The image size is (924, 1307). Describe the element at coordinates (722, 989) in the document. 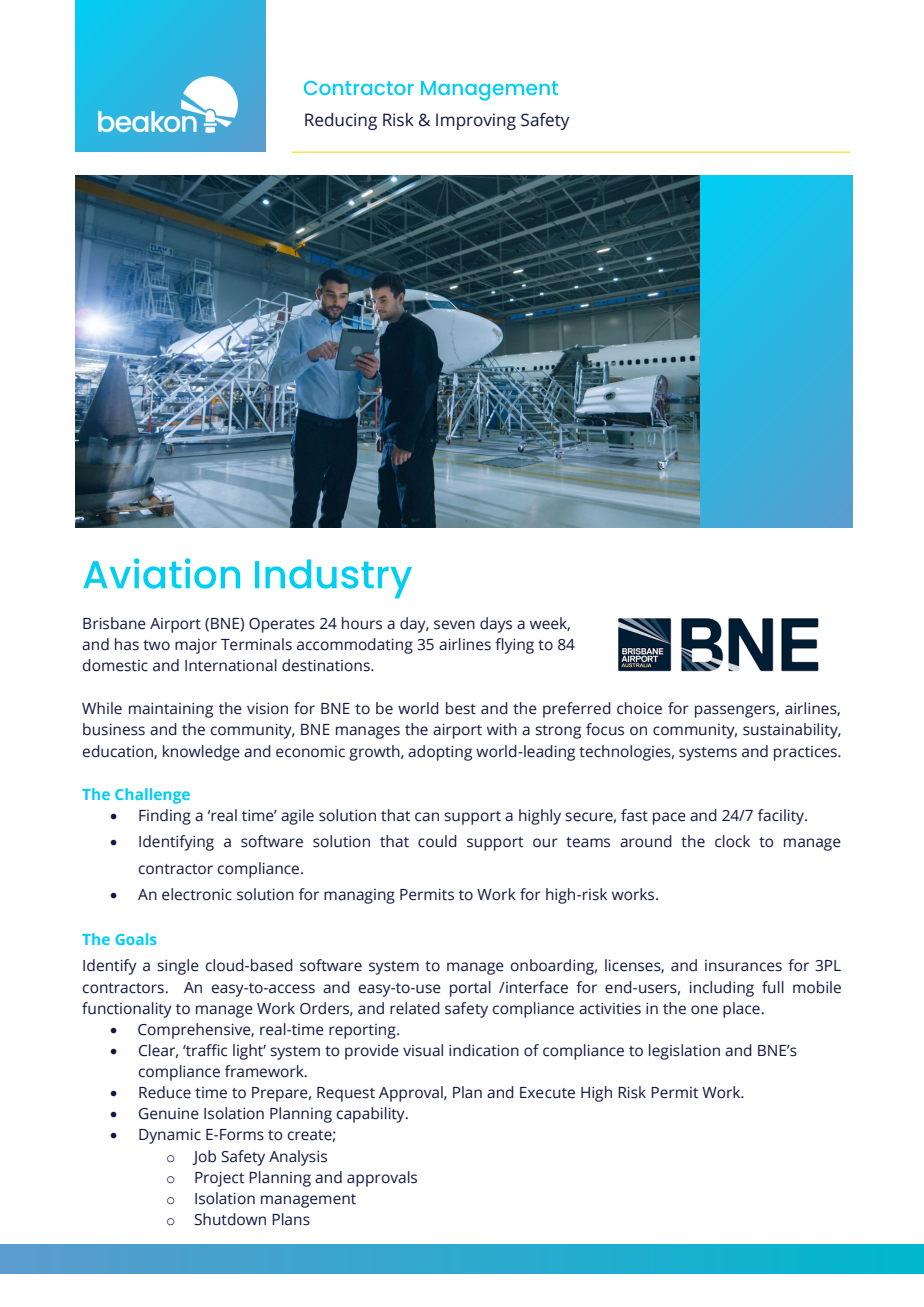

I see `including` at that location.
